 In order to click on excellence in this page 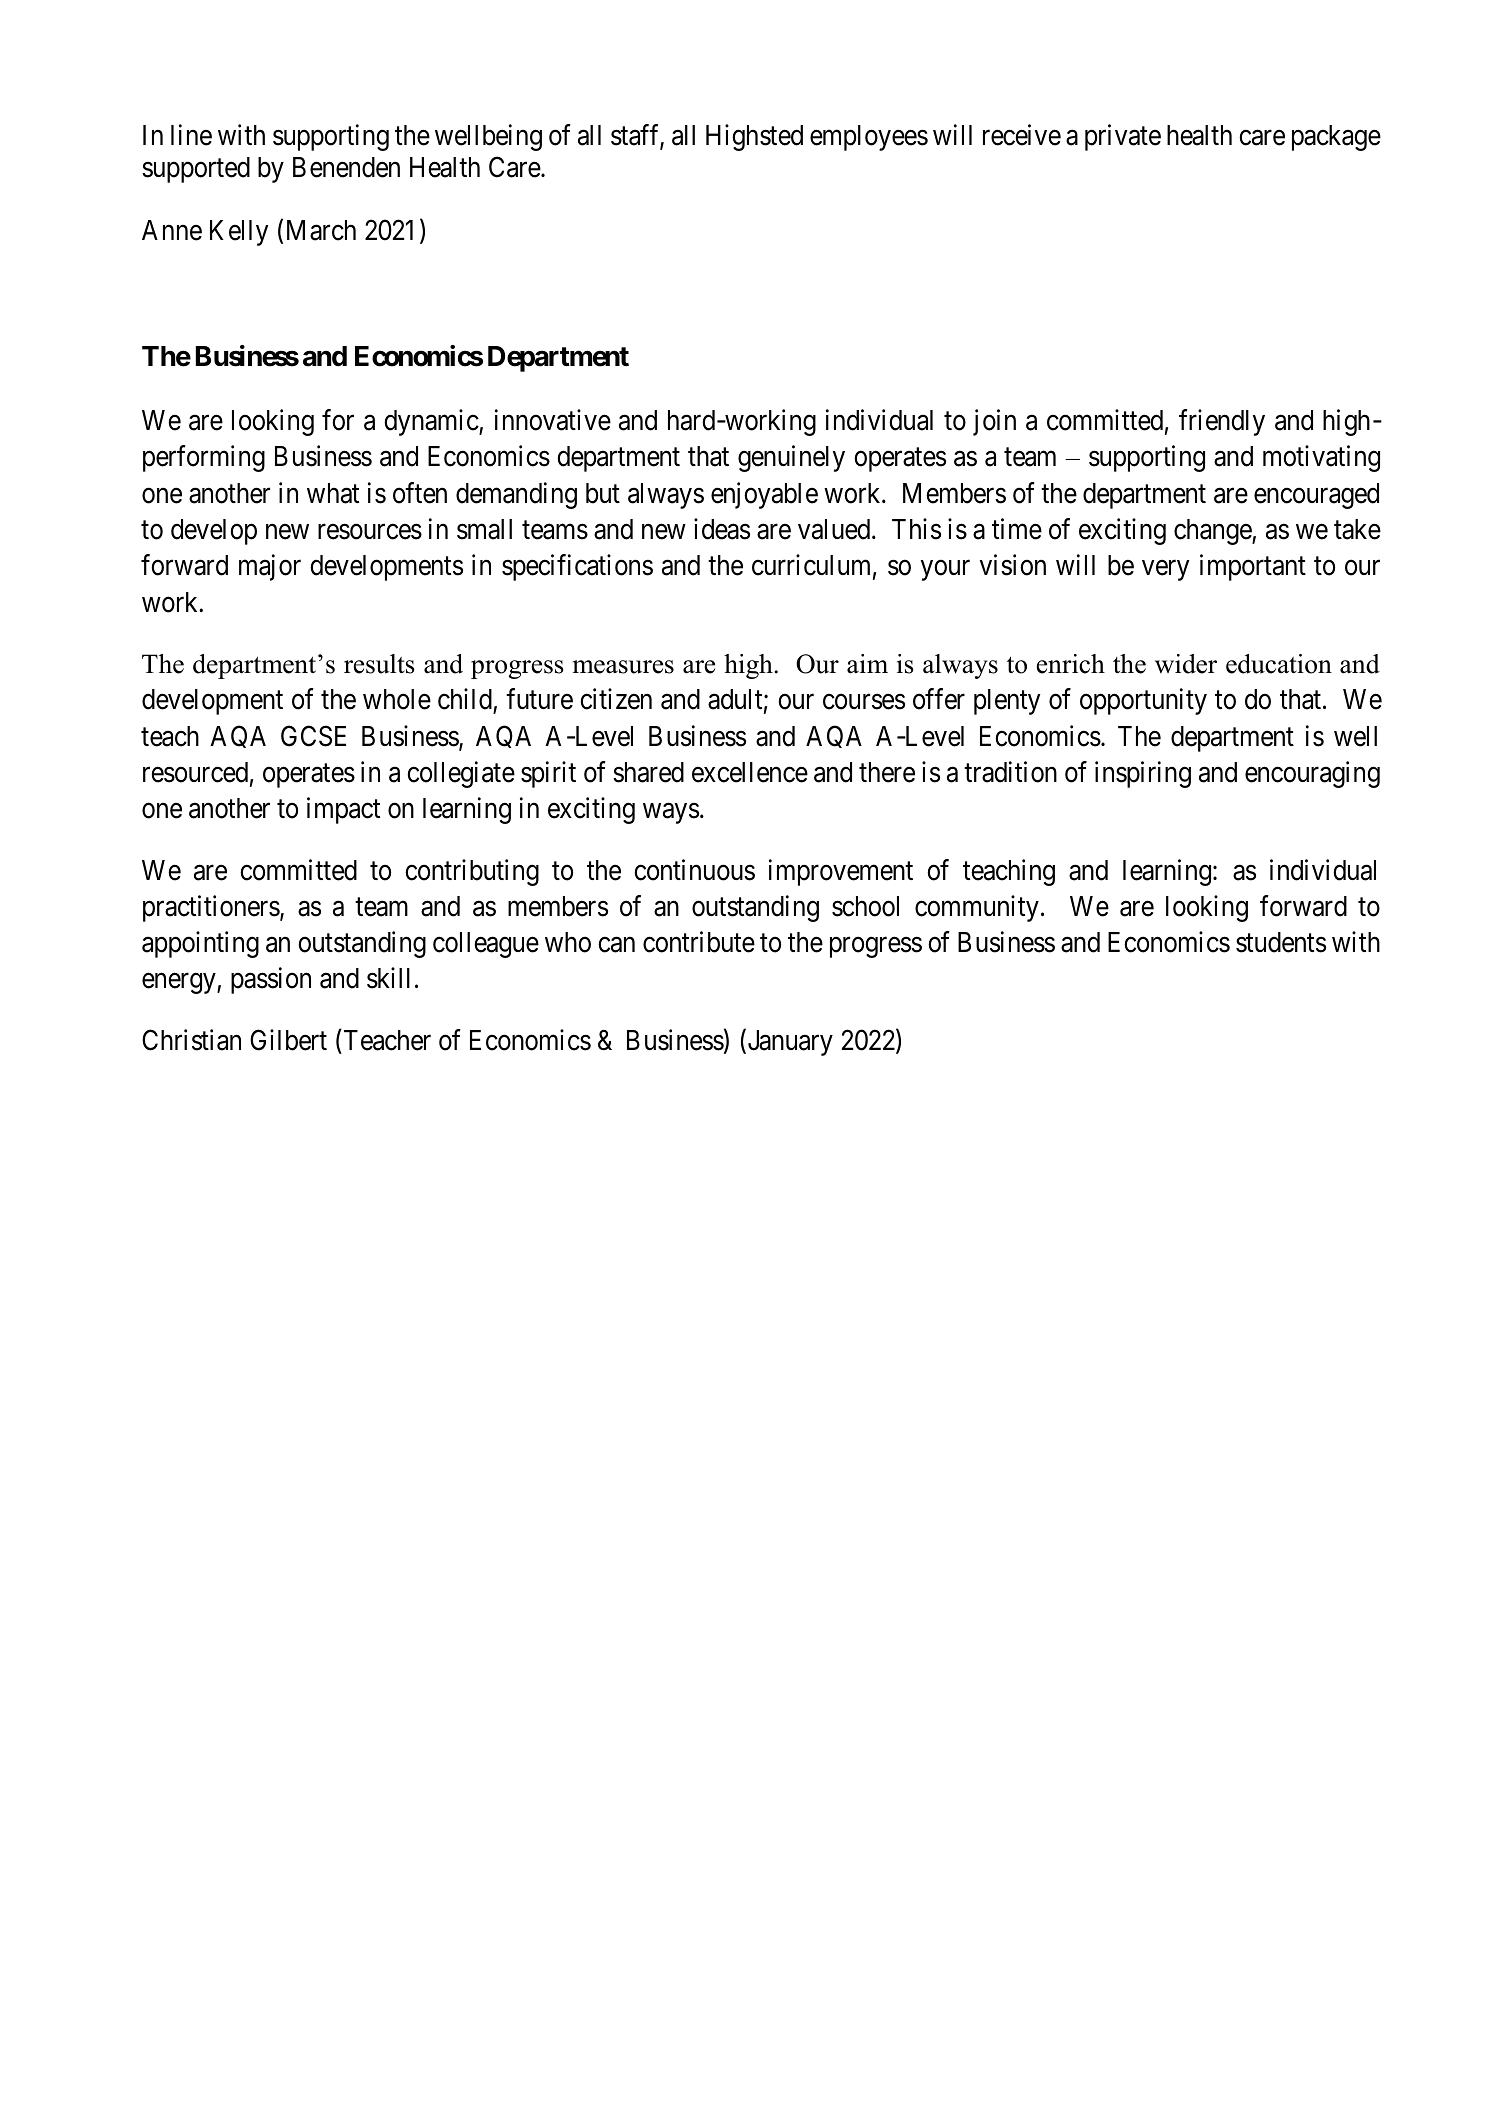, I will do `click(750, 772)`.
